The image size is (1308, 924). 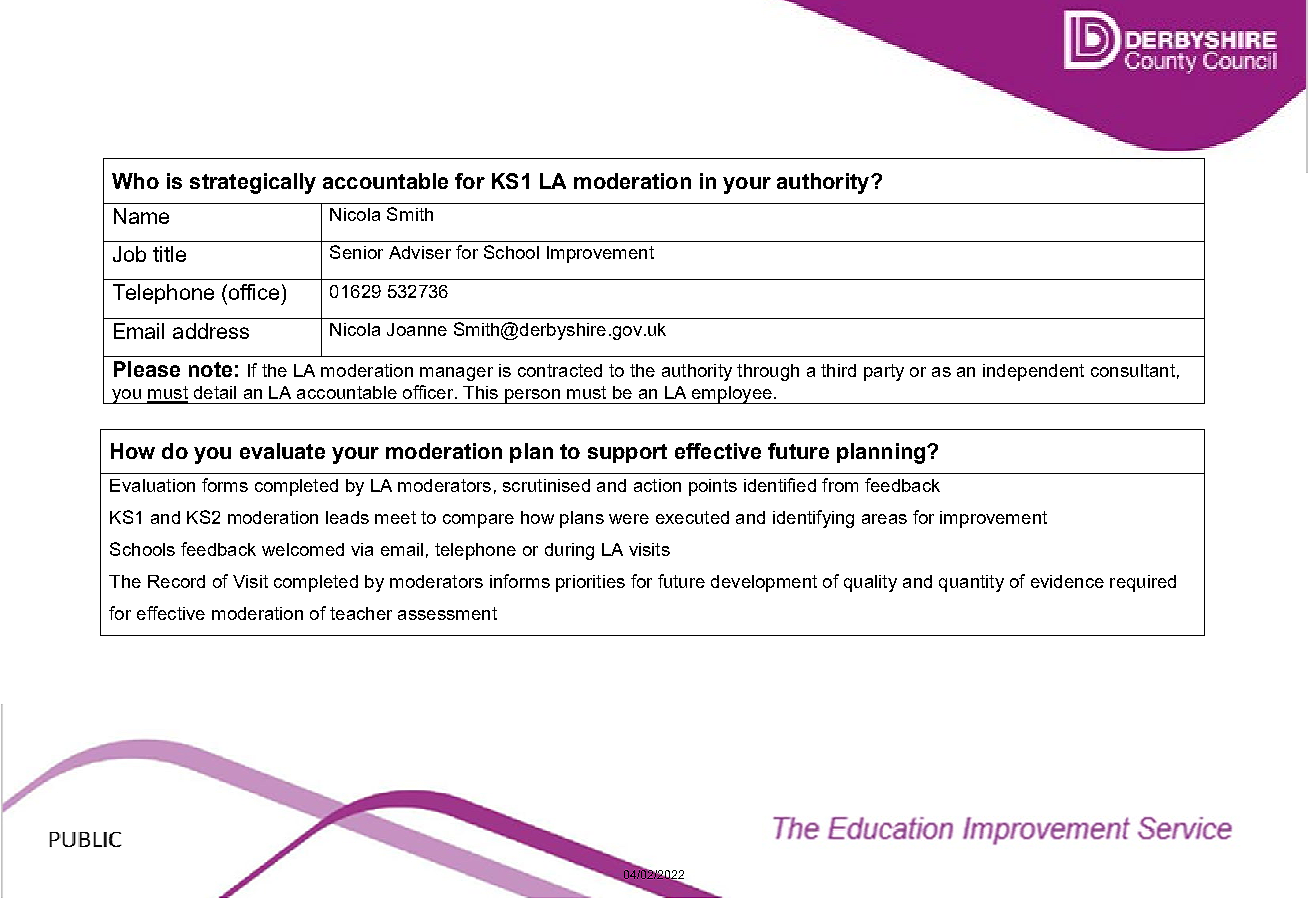 I want to click on employee, so click(x=732, y=395).
